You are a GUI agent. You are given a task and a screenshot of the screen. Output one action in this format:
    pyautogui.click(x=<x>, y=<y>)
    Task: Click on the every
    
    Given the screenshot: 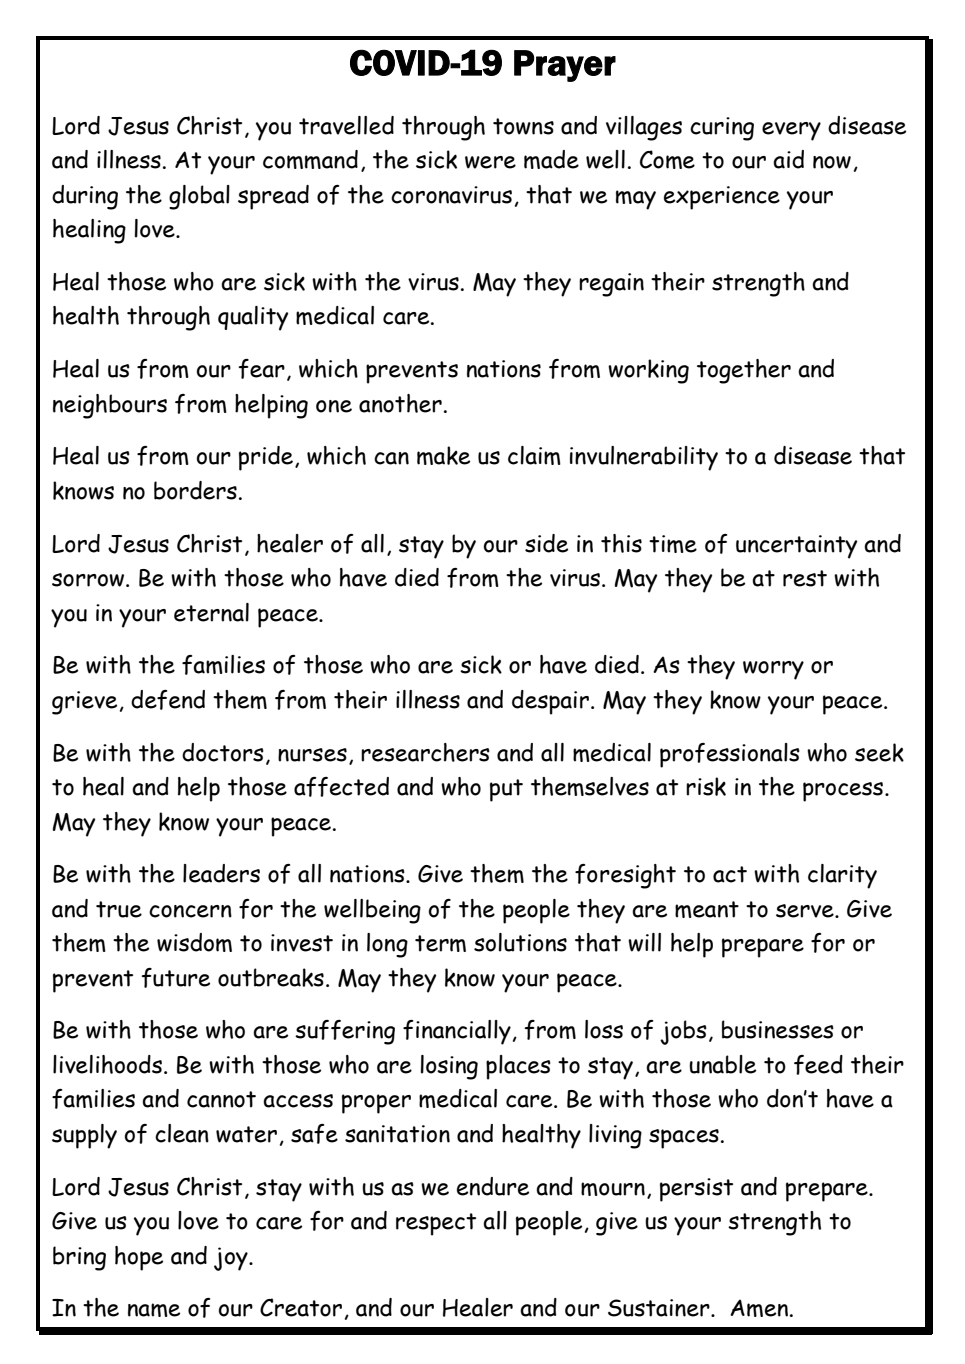 What is the action you would take?
    pyautogui.click(x=791, y=131)
